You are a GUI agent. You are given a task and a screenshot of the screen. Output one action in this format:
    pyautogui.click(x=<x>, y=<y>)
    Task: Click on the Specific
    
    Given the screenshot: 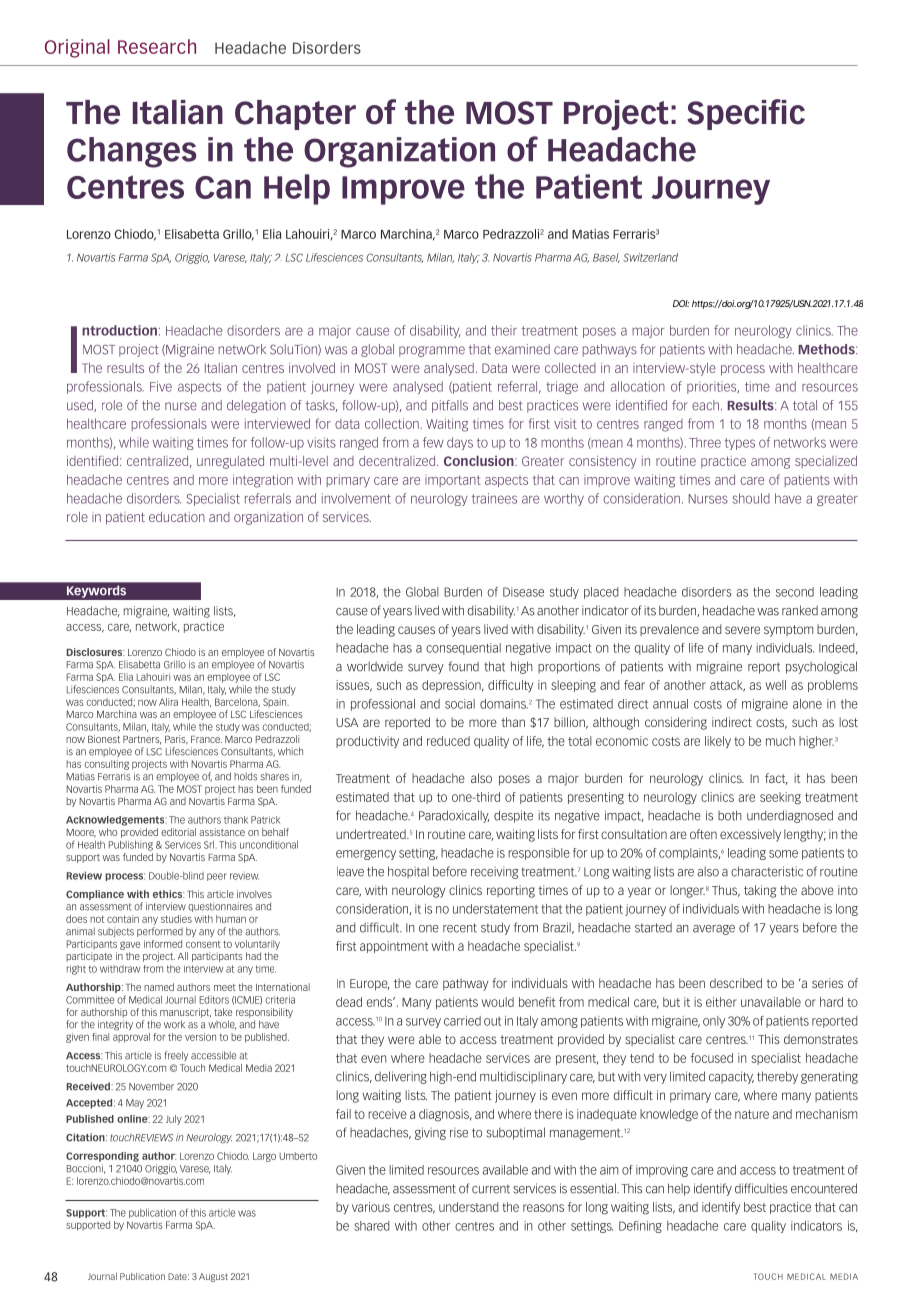 What is the action you would take?
    pyautogui.click(x=746, y=114)
